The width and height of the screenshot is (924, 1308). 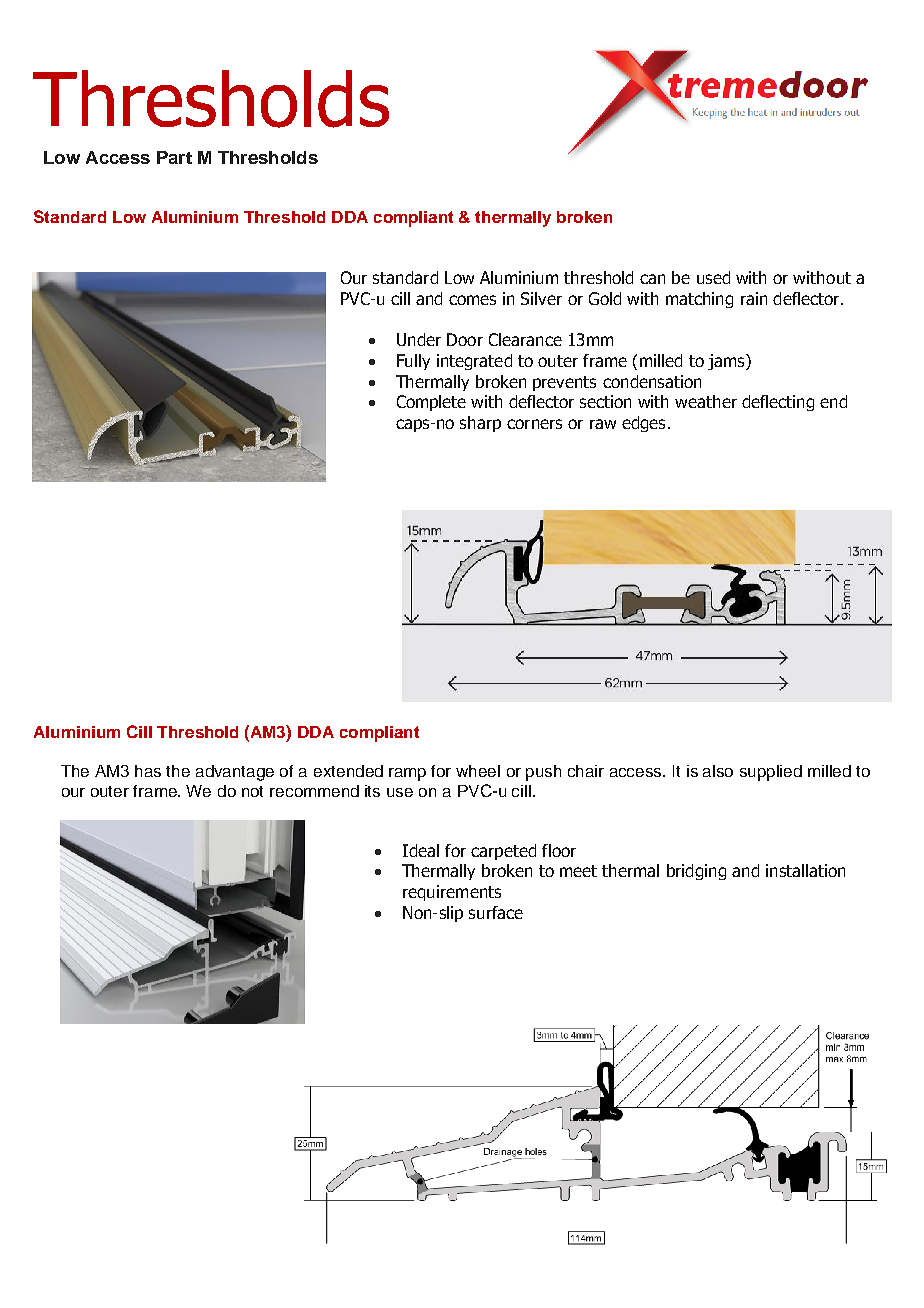 What do you see at coordinates (174, 157) in the screenshot?
I see `Part` at bounding box center [174, 157].
